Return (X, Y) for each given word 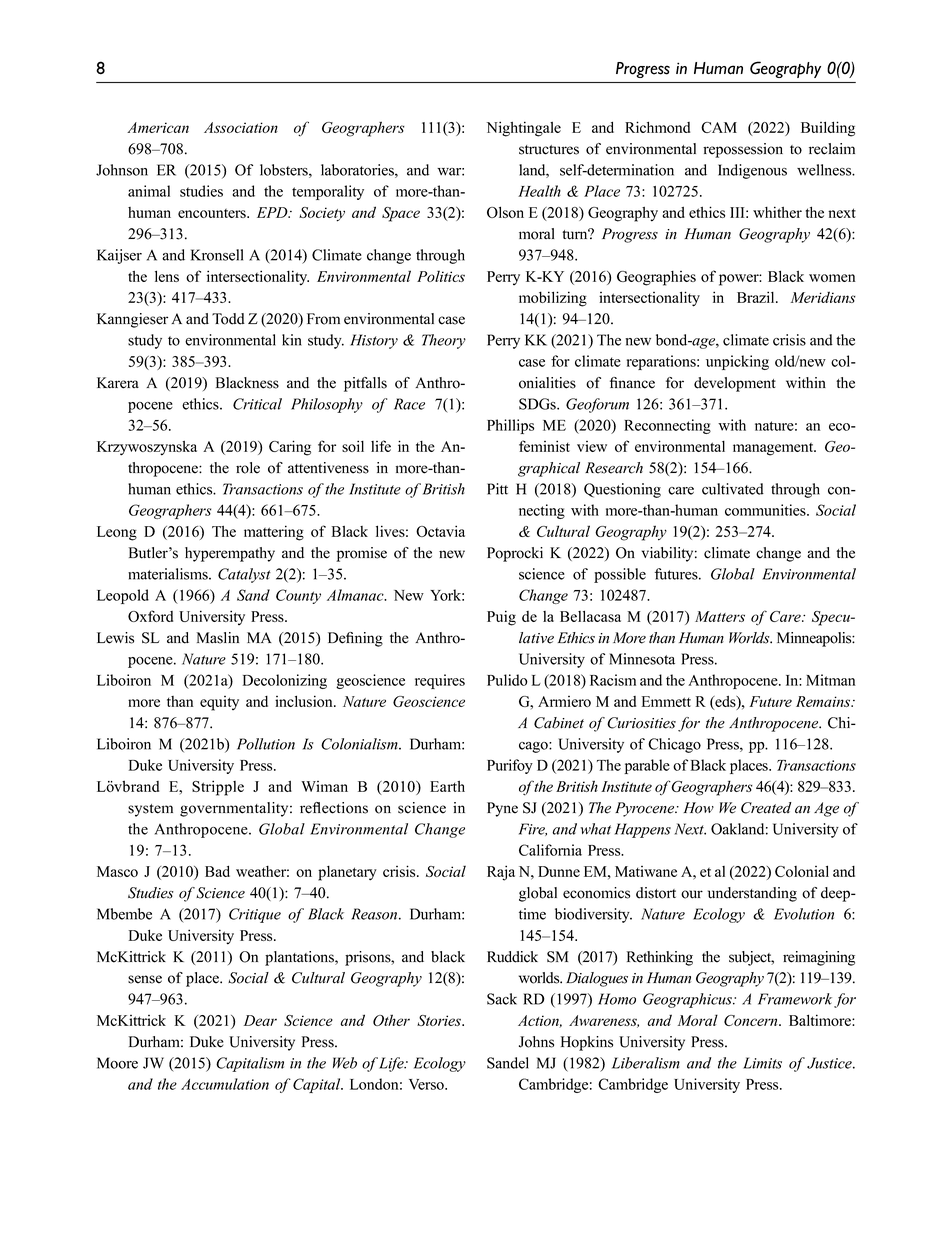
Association (241, 127)
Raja (501, 873)
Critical (257, 404)
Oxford (150, 616)
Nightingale (524, 129)
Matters (720, 616)
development (735, 384)
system (150, 810)
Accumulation (225, 1084)
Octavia (440, 531)
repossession (743, 150)
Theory (444, 341)
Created (766, 808)
